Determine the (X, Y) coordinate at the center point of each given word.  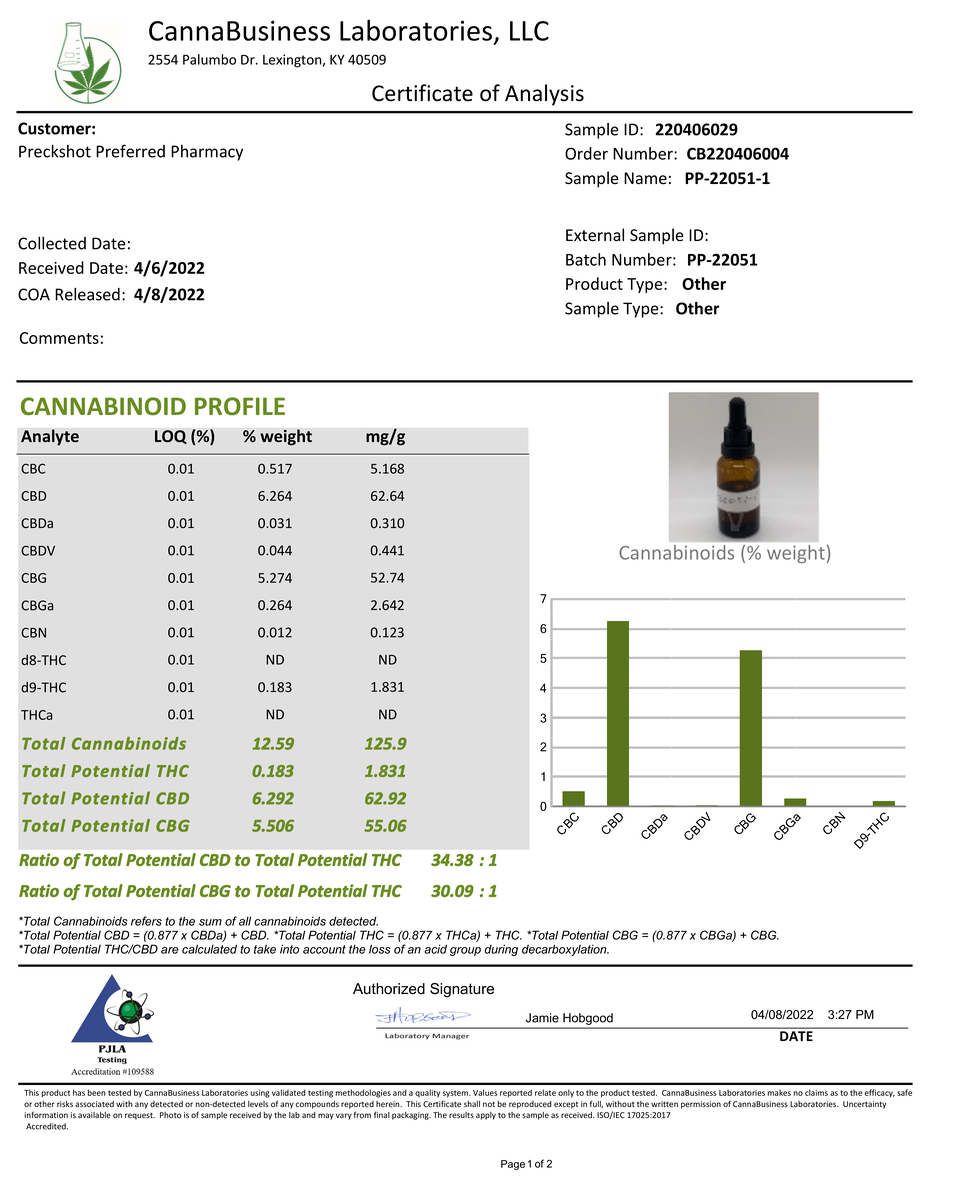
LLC (529, 31)
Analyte (50, 437)
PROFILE (240, 406)
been (96, 1092)
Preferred (130, 151)
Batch (586, 259)
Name (645, 178)
